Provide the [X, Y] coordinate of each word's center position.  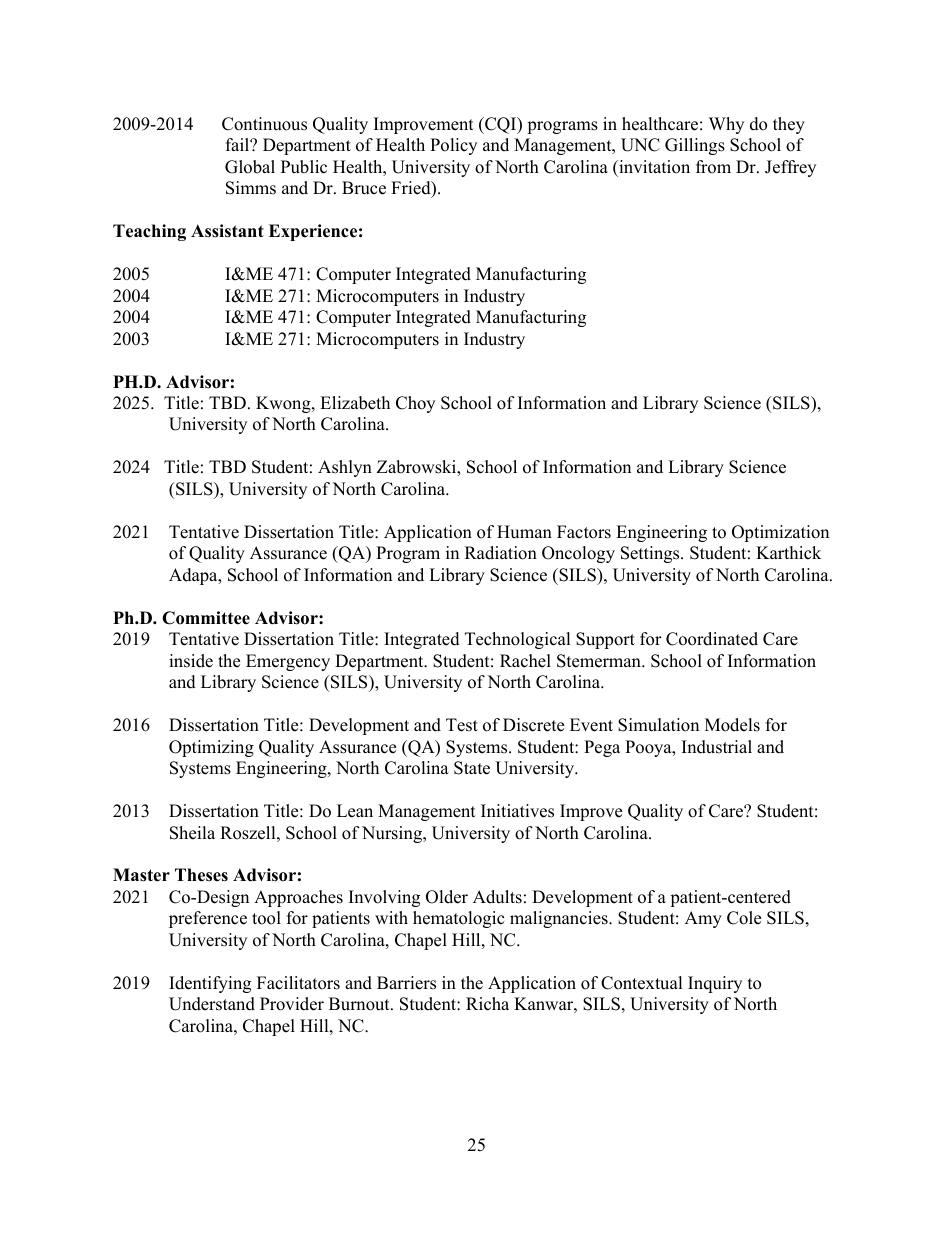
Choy [415, 404]
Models [732, 725]
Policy [453, 146]
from [713, 167]
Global [250, 167]
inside [191, 661]
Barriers [406, 983]
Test [462, 725]
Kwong [284, 404]
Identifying [210, 984]
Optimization [780, 533]
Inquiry [715, 984]
